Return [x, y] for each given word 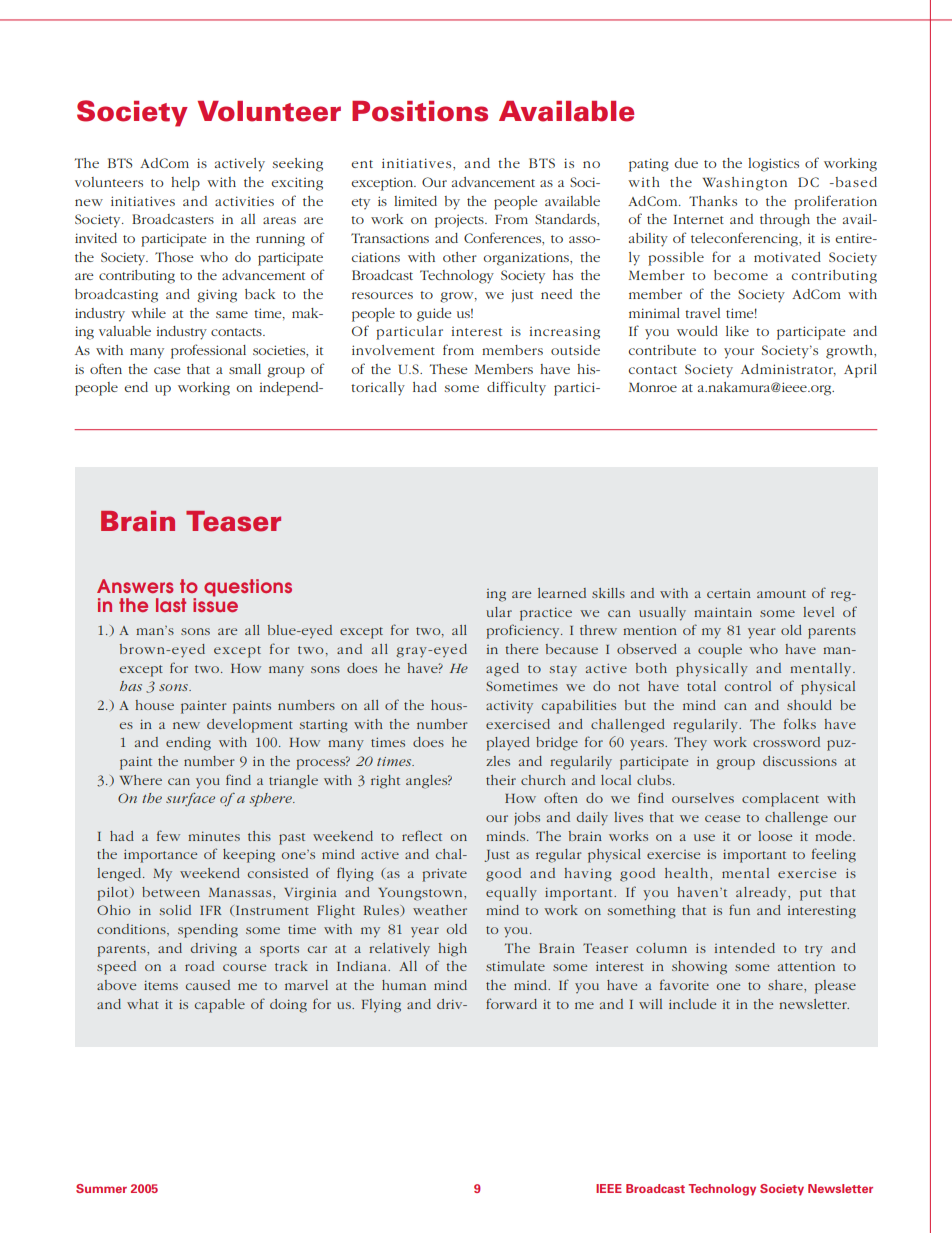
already [762, 893]
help [185, 184]
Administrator [788, 370]
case [167, 370]
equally [511, 894]
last [171, 605]
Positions [420, 111]
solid [175, 910]
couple [720, 651]
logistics [773, 165]
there [522, 649]
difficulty [516, 388]
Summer [101, 1188]
